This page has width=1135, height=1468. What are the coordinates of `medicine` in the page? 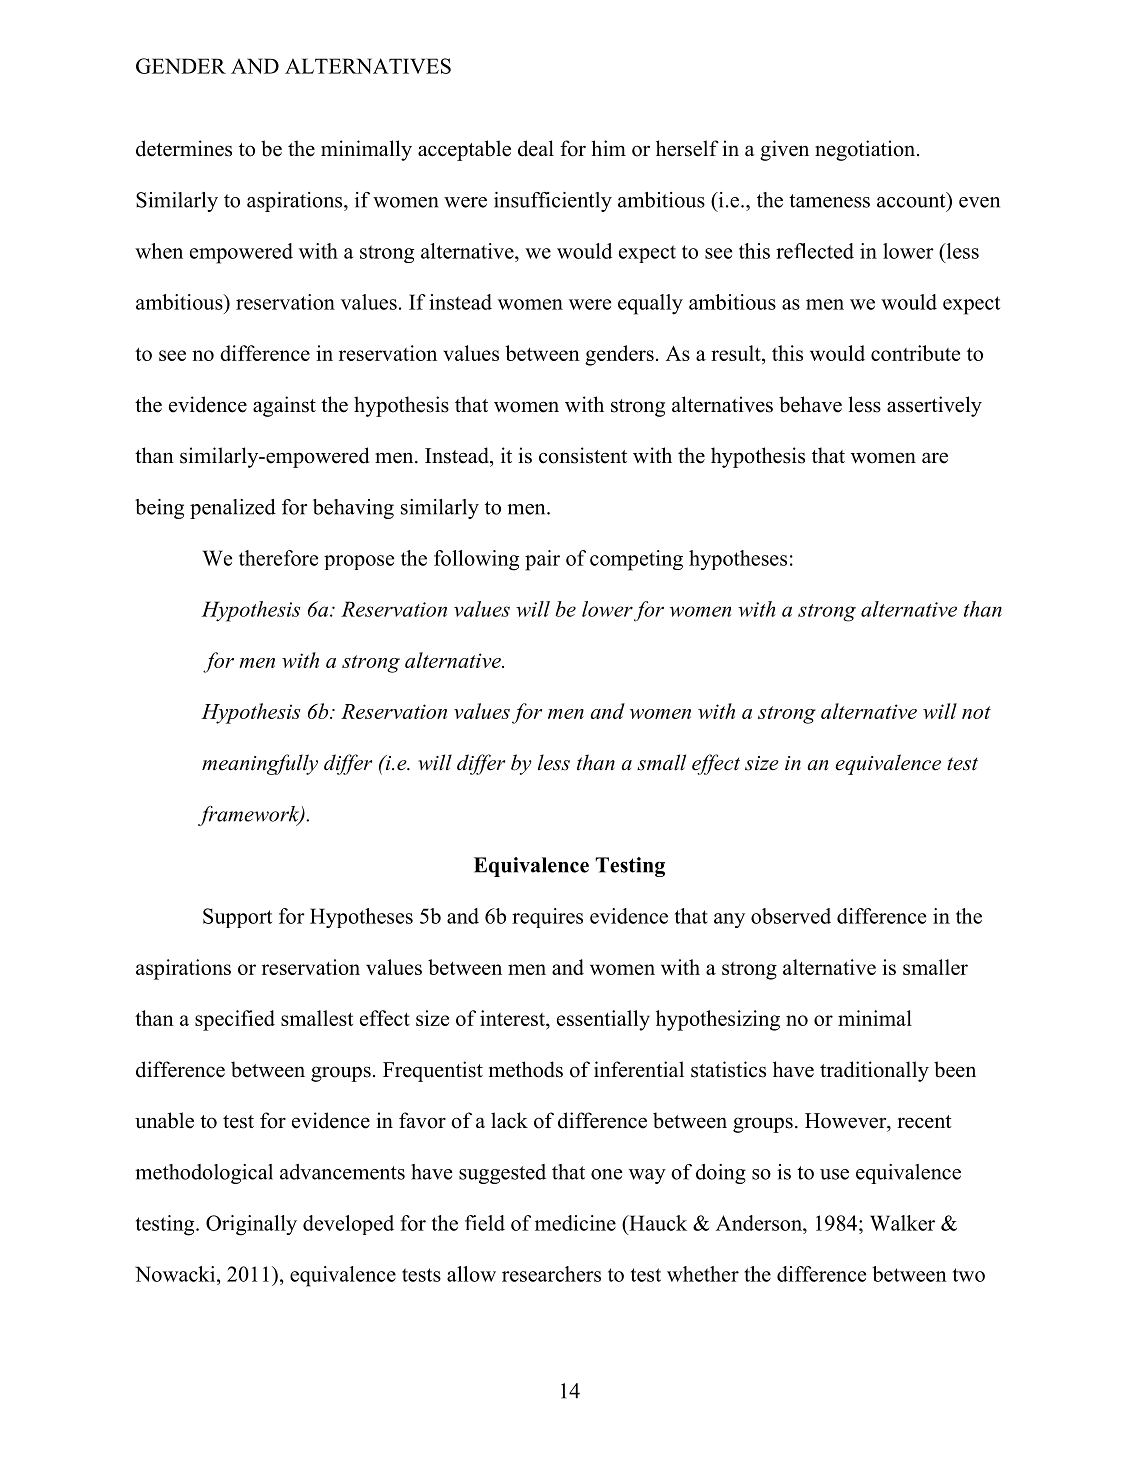 It's located at (575, 1223).
